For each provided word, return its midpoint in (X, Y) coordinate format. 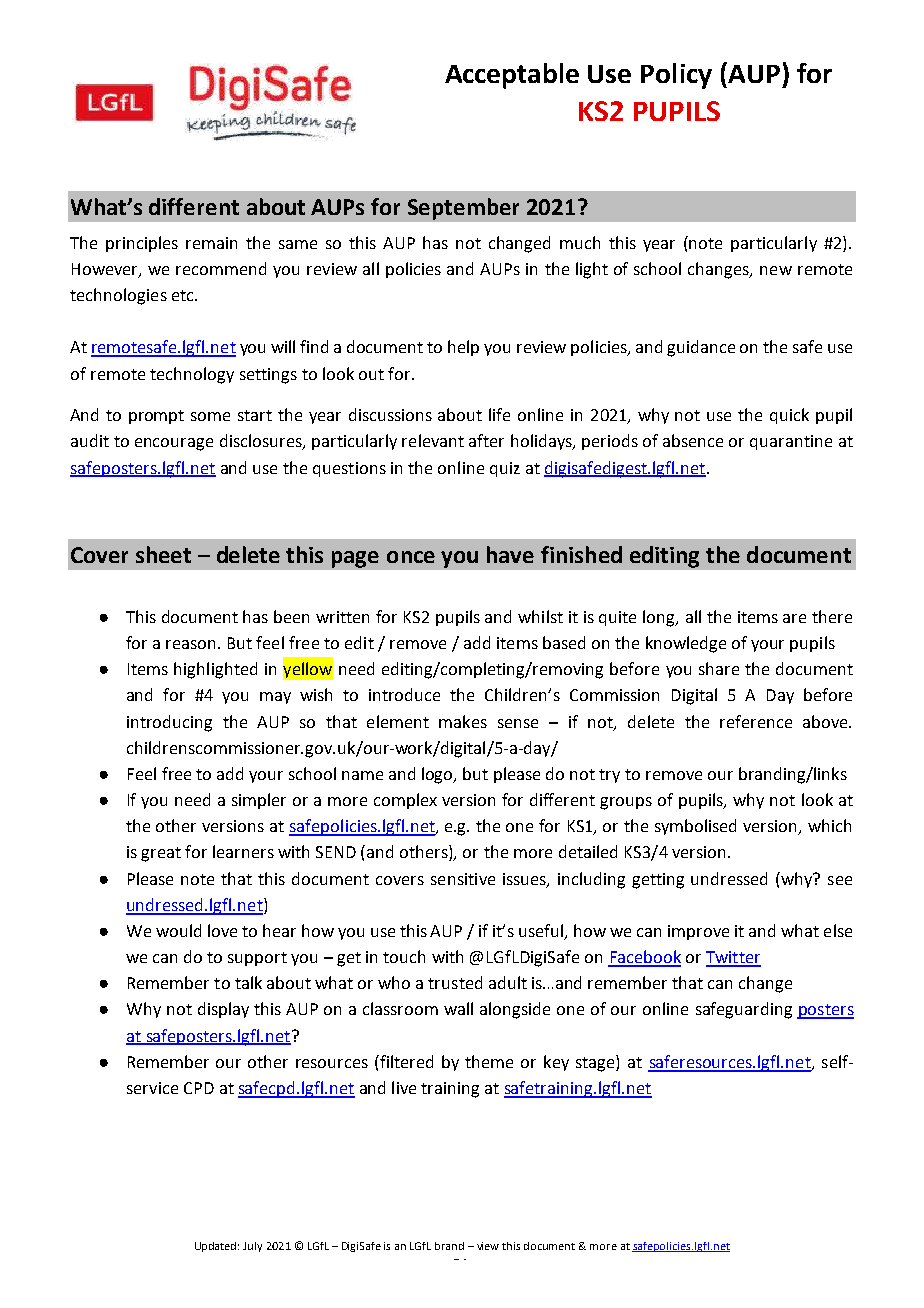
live (404, 1087)
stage (596, 1063)
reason (190, 644)
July (252, 1247)
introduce (404, 694)
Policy (676, 76)
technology (192, 375)
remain (211, 243)
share (719, 668)
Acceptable (512, 76)
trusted (455, 982)
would (178, 930)
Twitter (733, 958)
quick (789, 416)
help (463, 348)
